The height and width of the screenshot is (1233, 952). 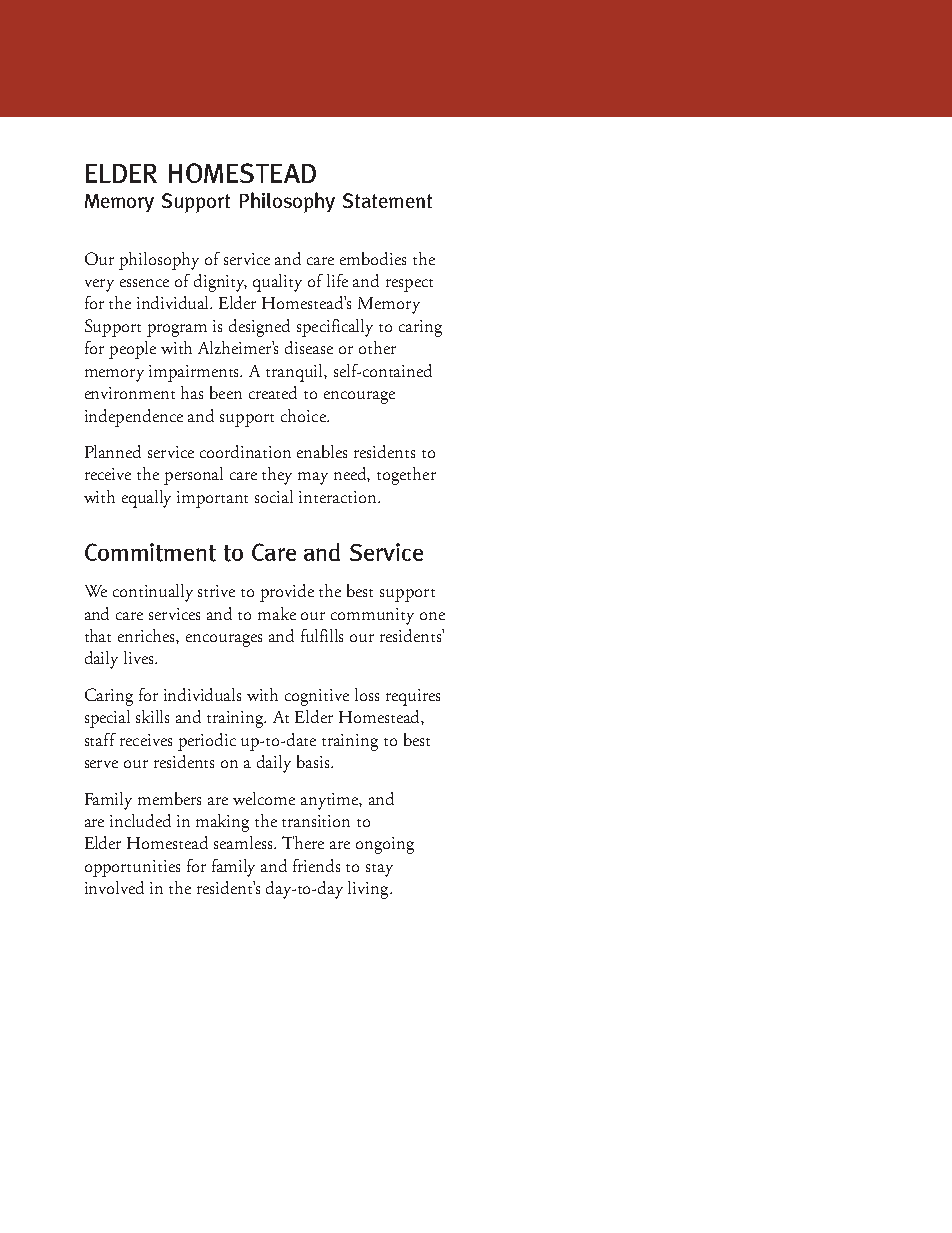 I want to click on other, so click(x=377, y=347).
